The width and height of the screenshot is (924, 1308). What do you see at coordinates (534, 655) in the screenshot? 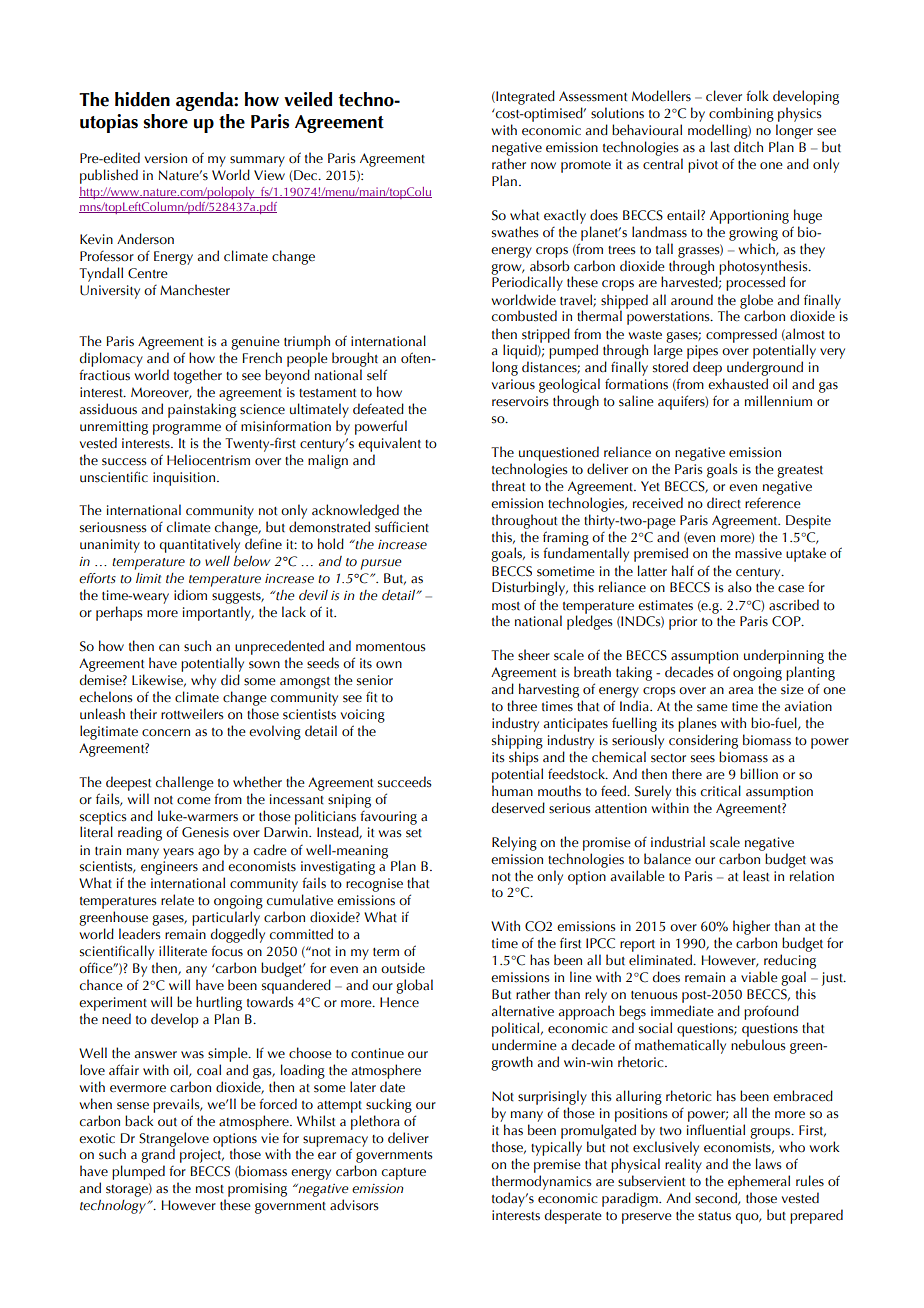
I see `sheer` at bounding box center [534, 655].
